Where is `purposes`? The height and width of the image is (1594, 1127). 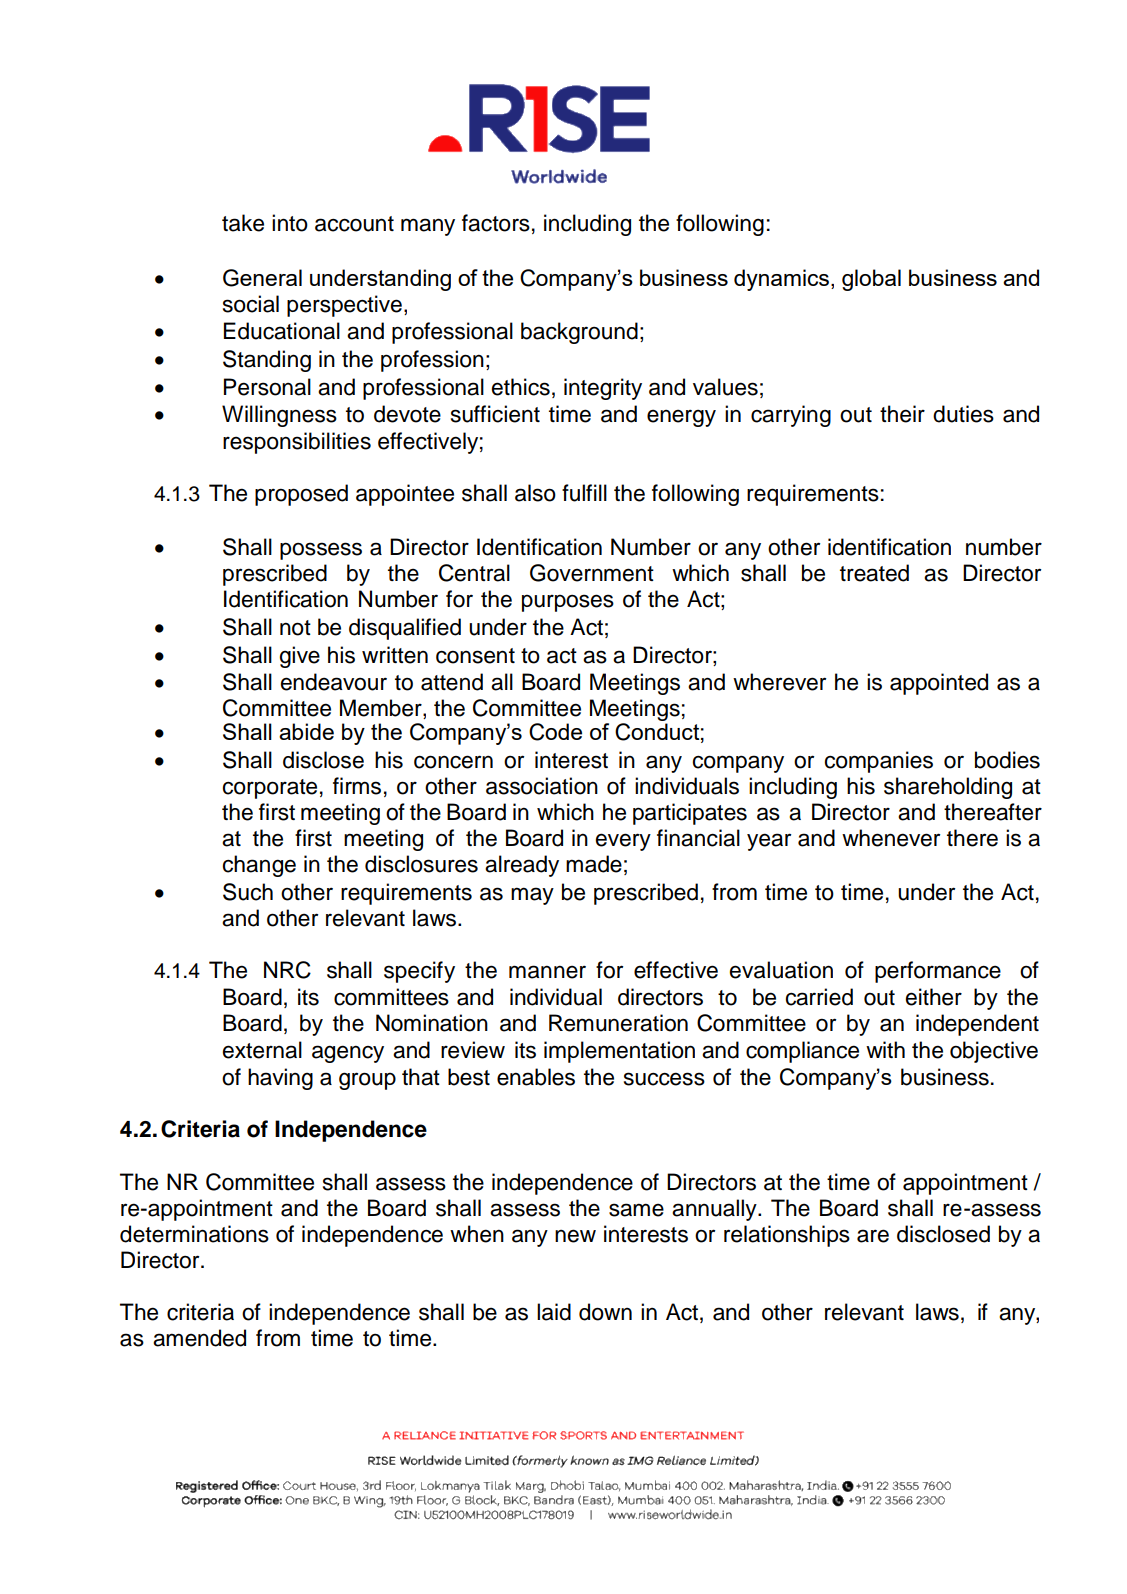
purposes is located at coordinates (568, 603).
